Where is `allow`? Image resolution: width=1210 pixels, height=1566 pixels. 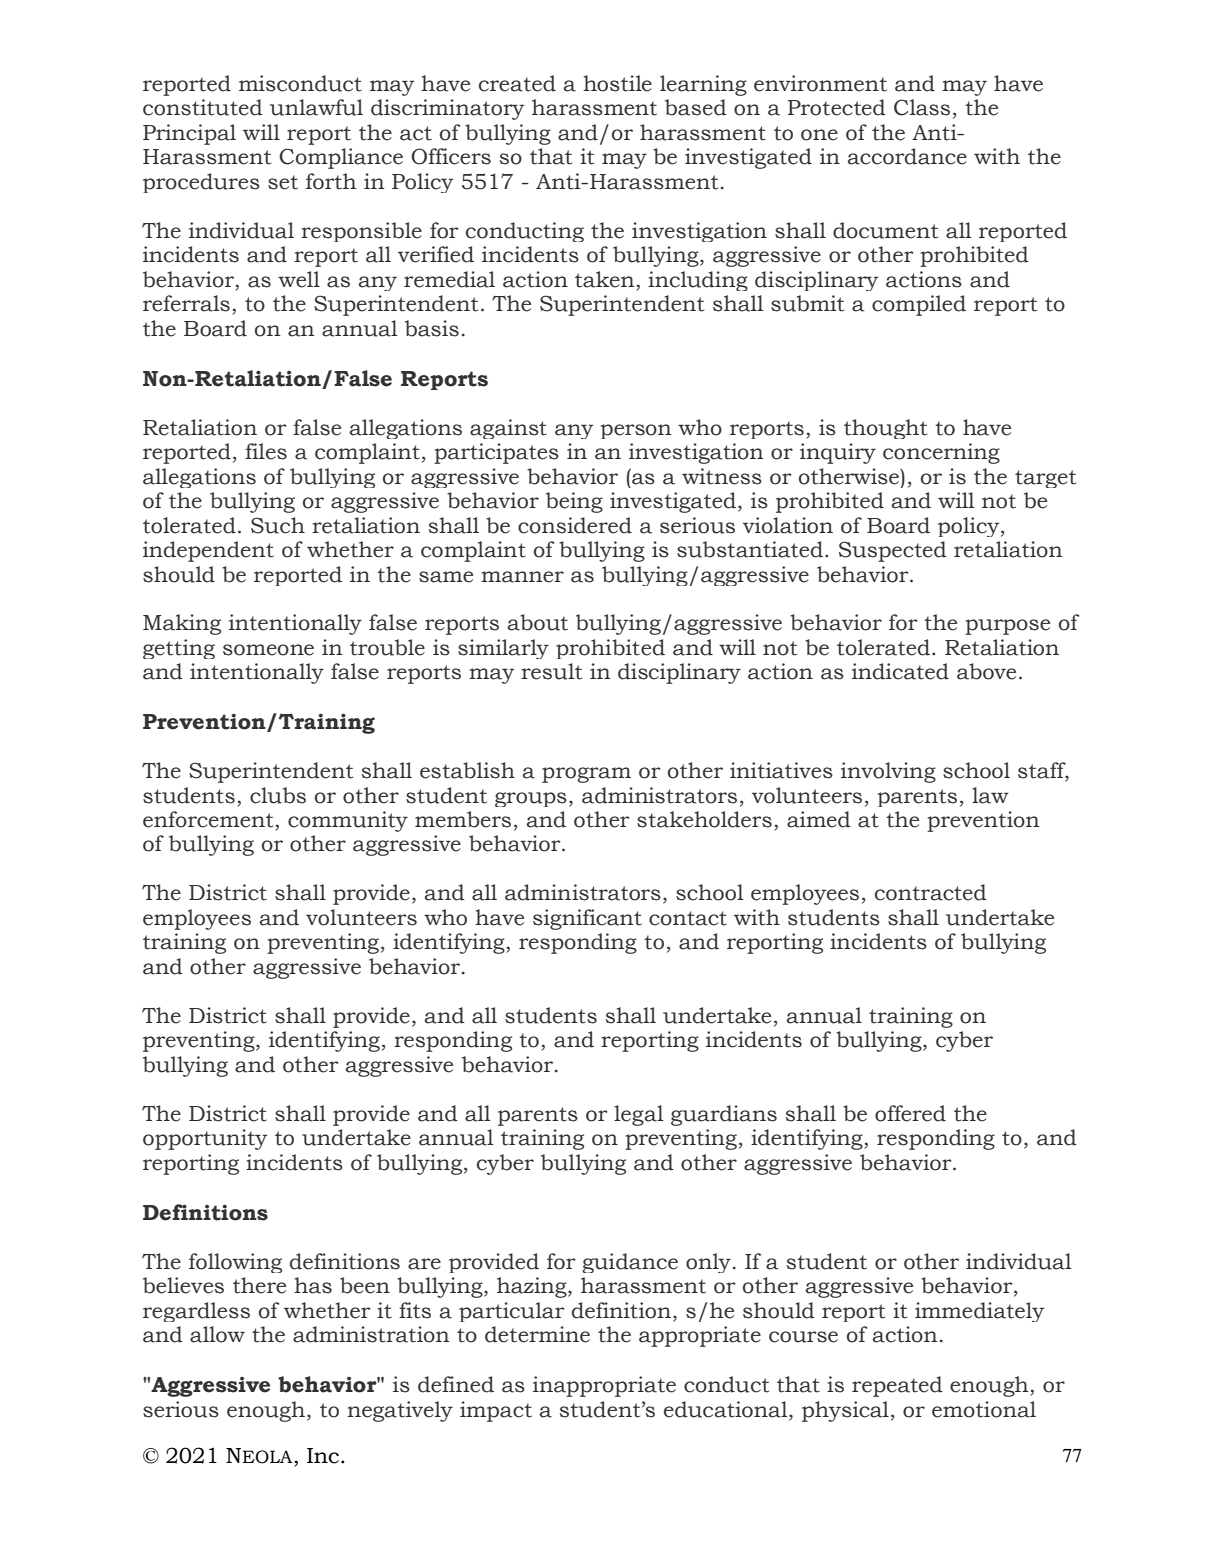
allow is located at coordinates (217, 1334).
